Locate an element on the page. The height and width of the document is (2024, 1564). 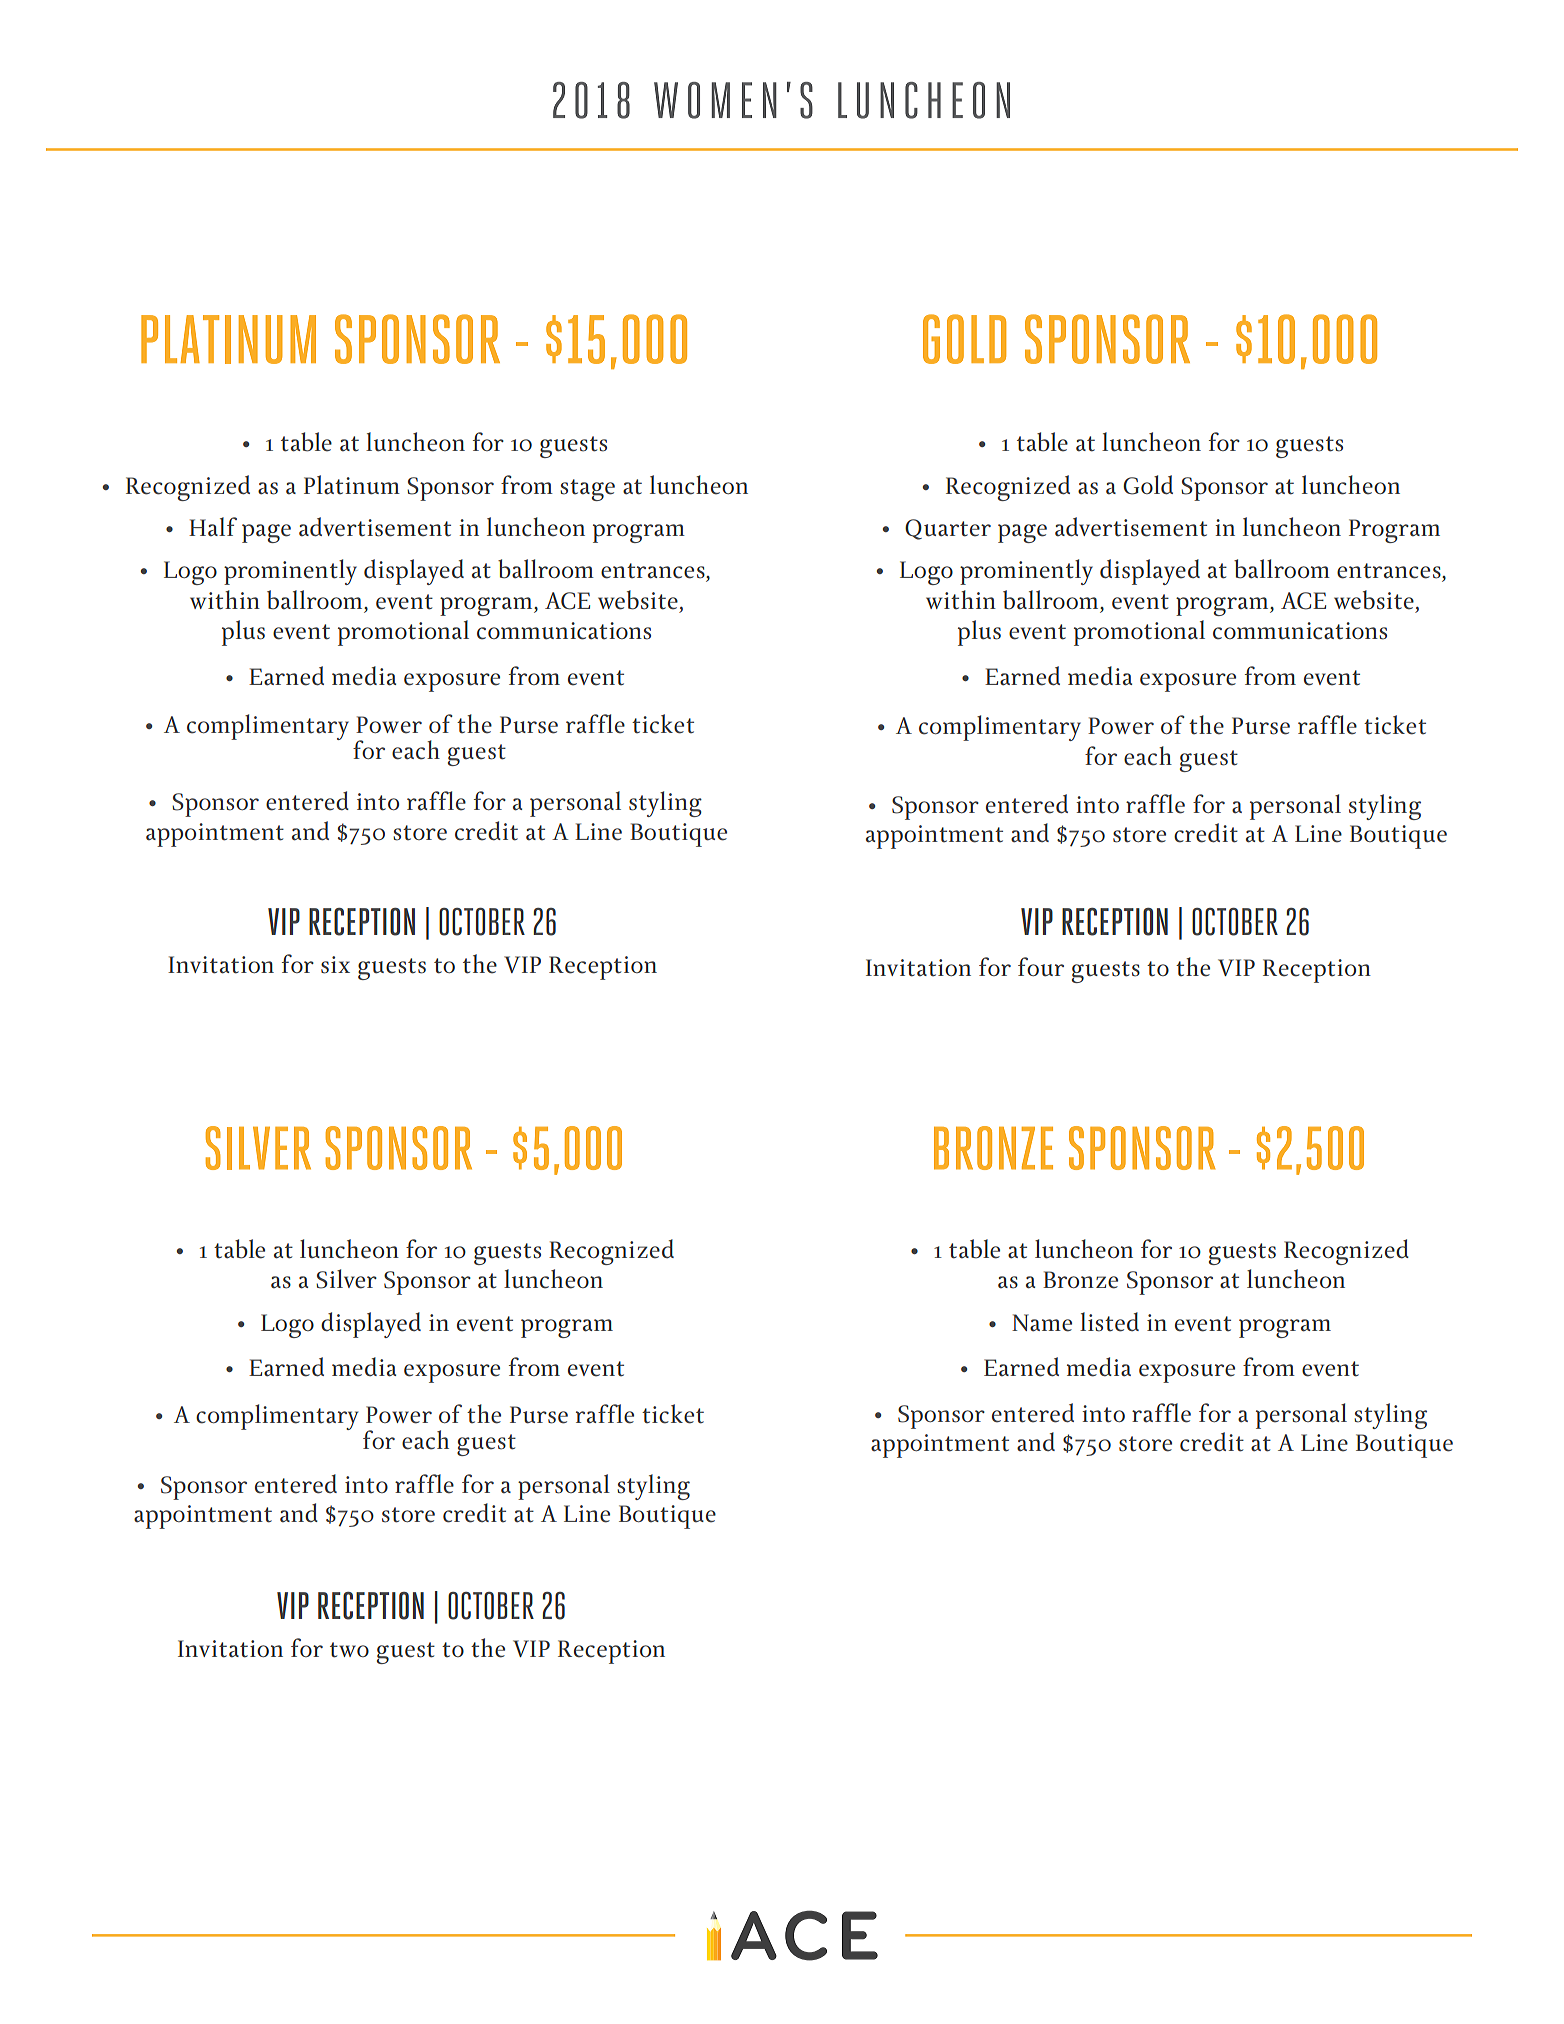
two is located at coordinates (349, 1650).
